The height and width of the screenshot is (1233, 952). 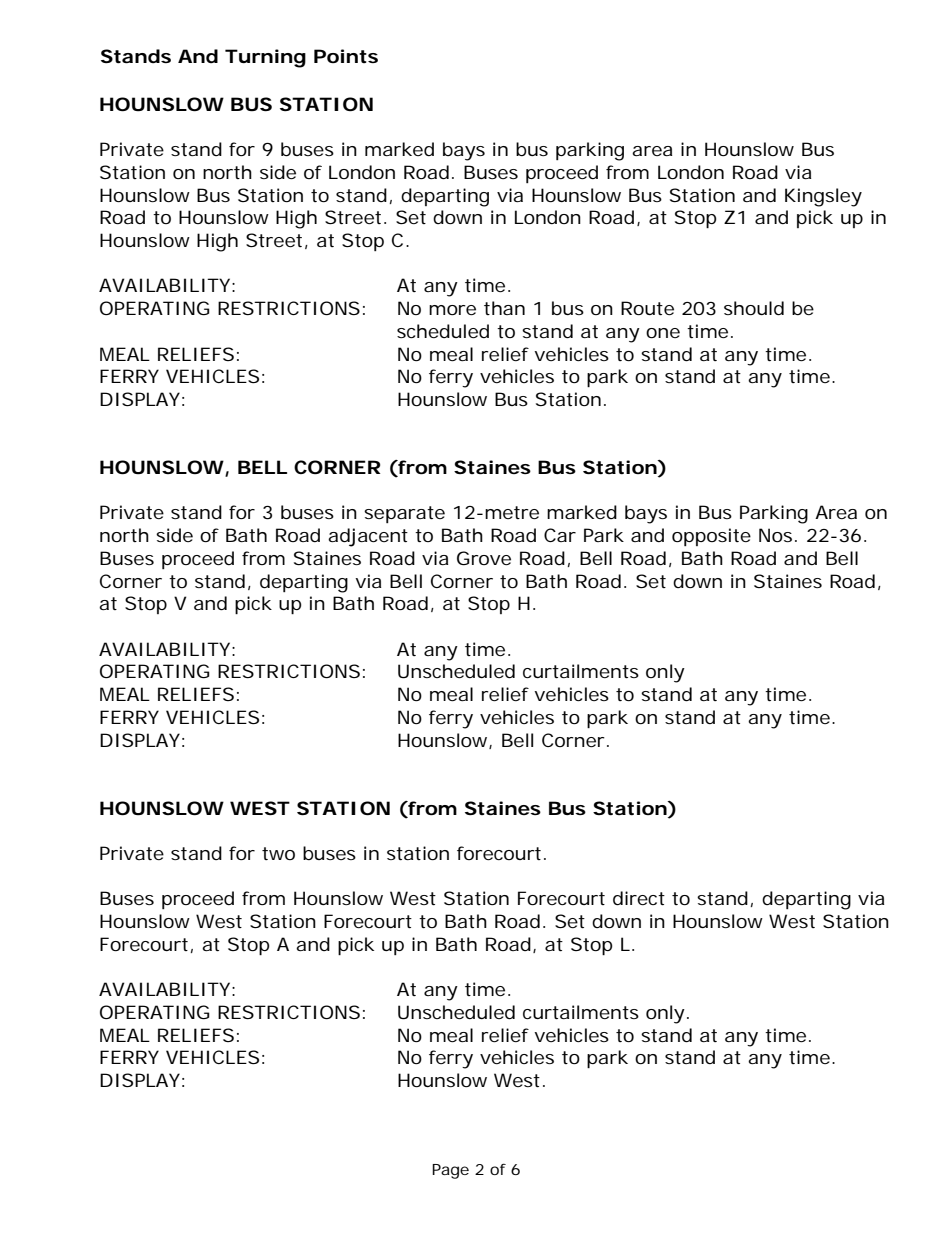 What do you see at coordinates (450, 1171) in the screenshot?
I see `Page` at bounding box center [450, 1171].
